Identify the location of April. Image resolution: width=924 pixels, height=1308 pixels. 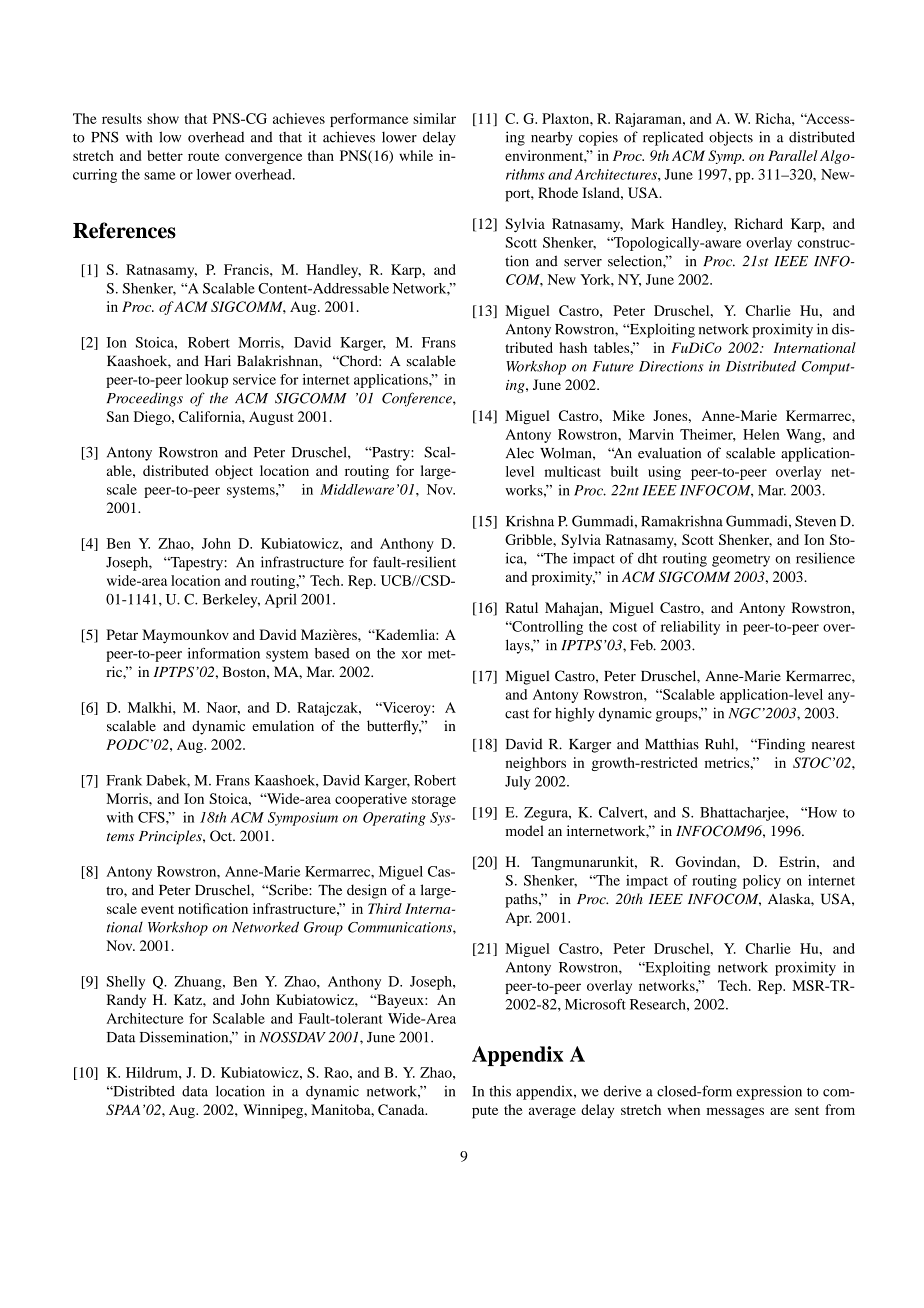
(281, 600).
